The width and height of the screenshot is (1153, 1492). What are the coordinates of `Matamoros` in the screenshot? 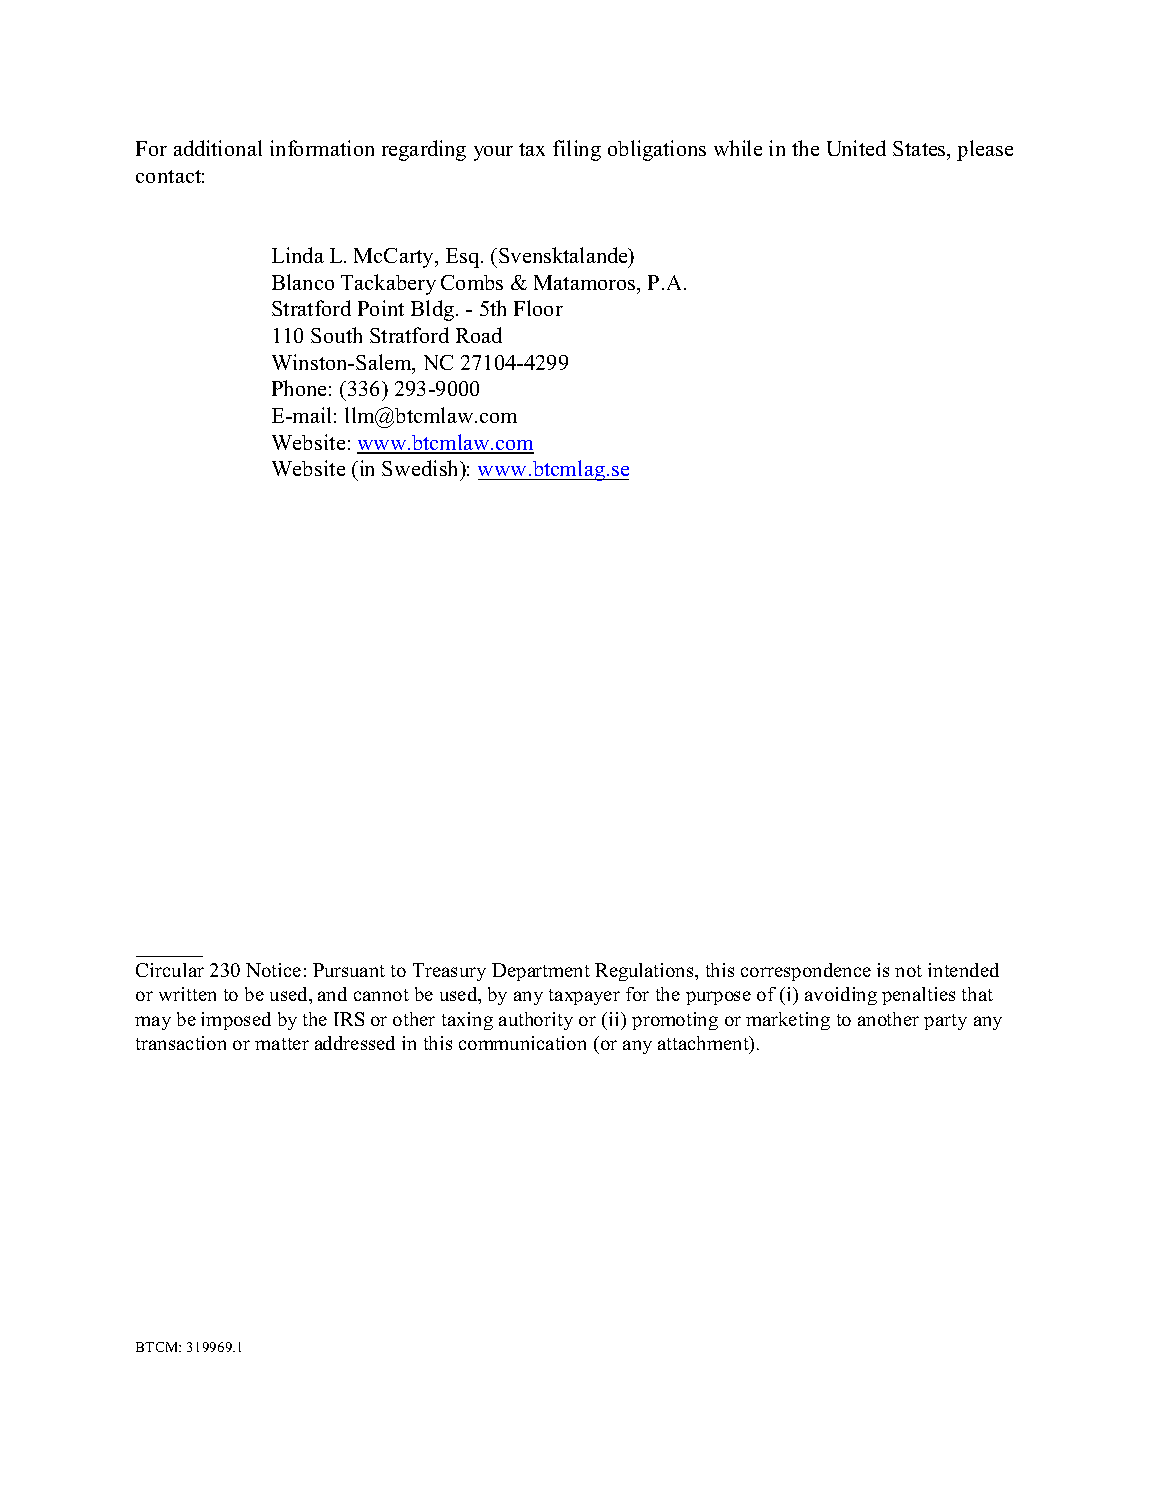 It's located at (586, 282).
